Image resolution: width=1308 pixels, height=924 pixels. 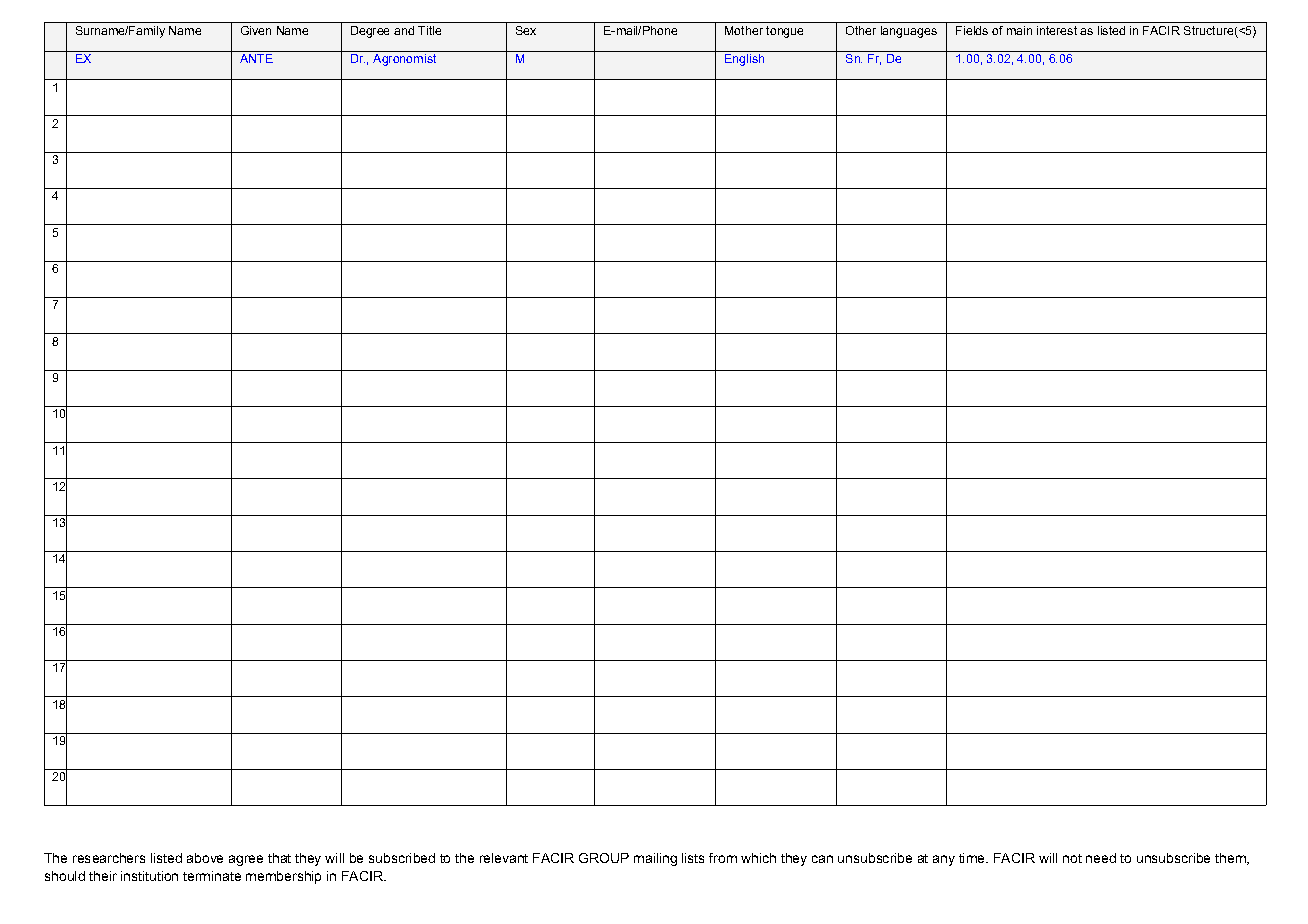 I want to click on need, so click(x=1101, y=858).
